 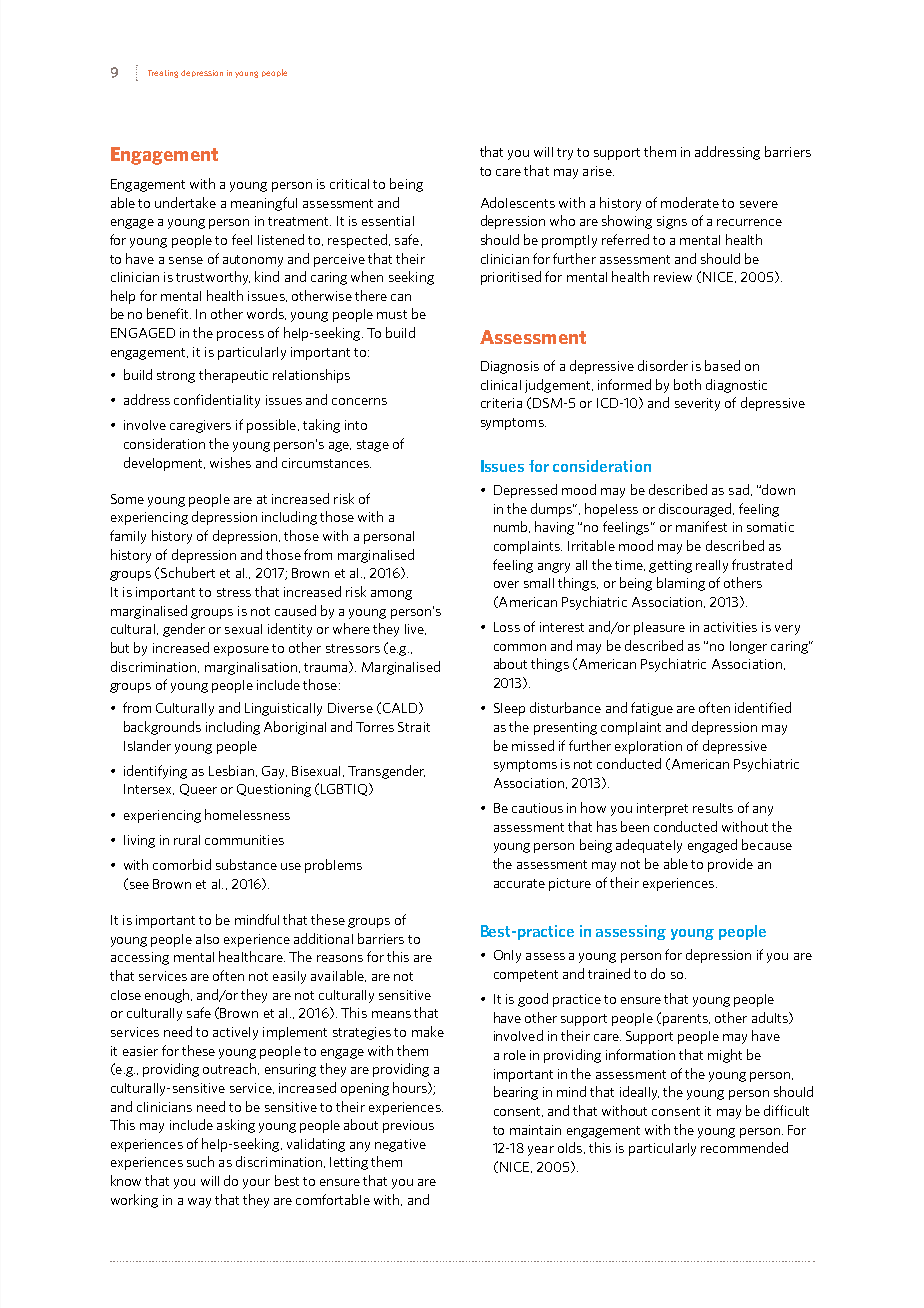 I want to click on try, so click(x=565, y=154).
